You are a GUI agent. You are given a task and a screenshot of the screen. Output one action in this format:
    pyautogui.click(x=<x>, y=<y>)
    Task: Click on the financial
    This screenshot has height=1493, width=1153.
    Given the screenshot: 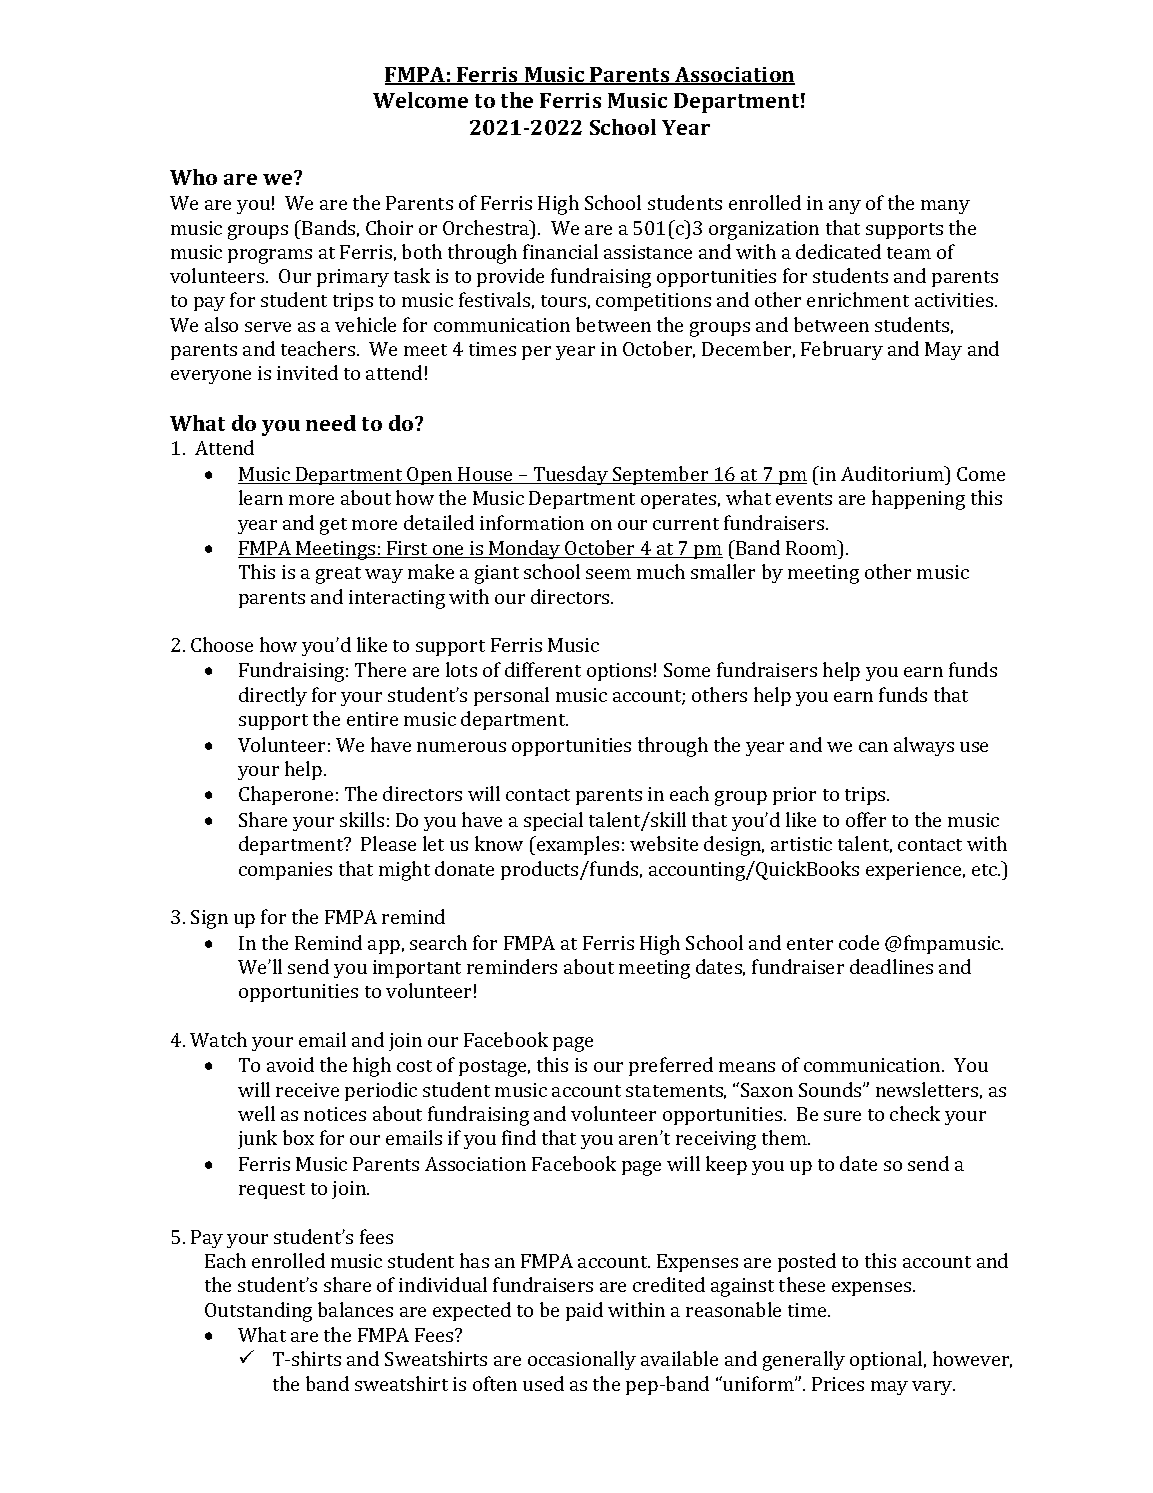 What is the action you would take?
    pyautogui.click(x=560, y=251)
